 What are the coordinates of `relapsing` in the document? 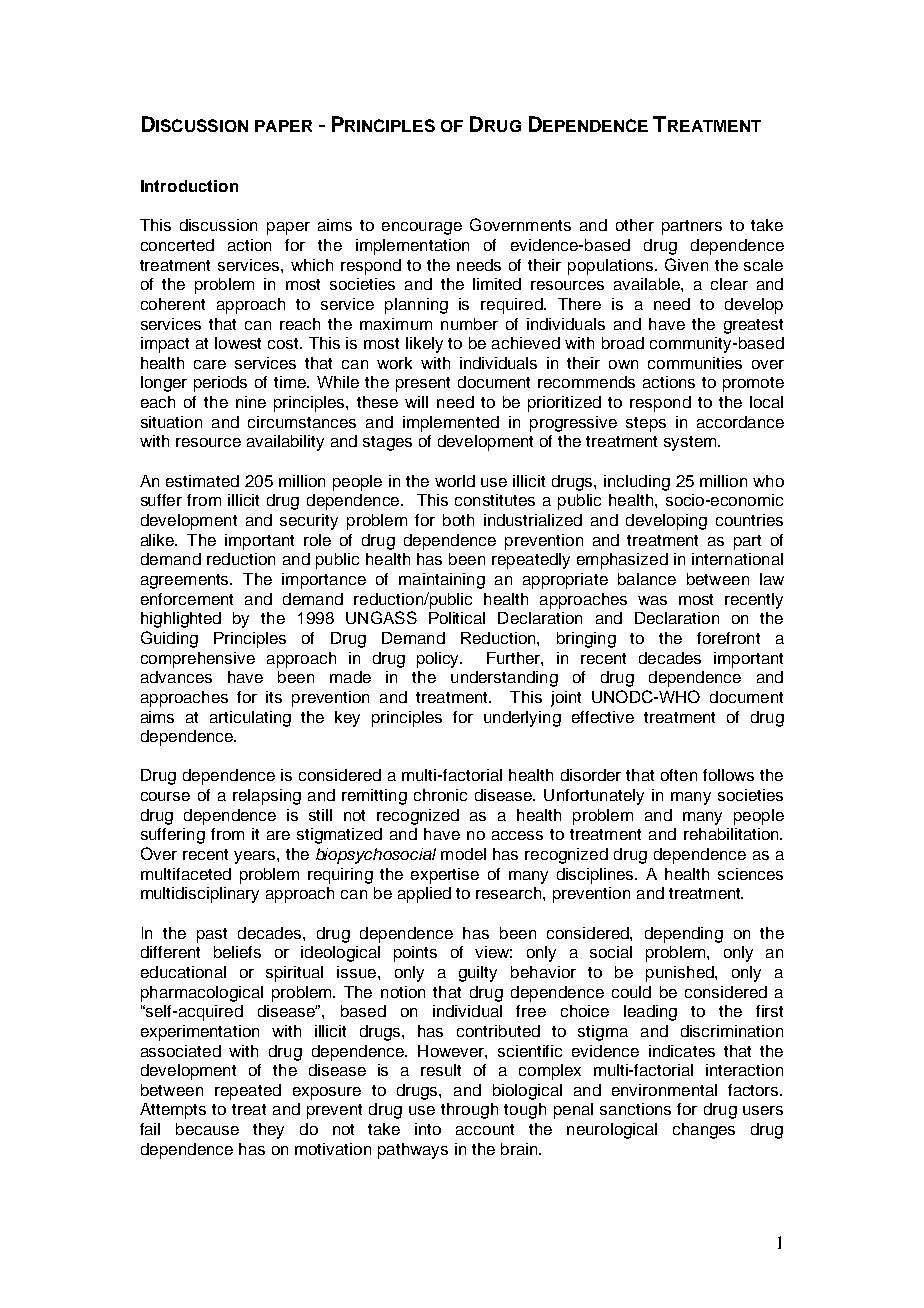 It's located at (267, 797).
